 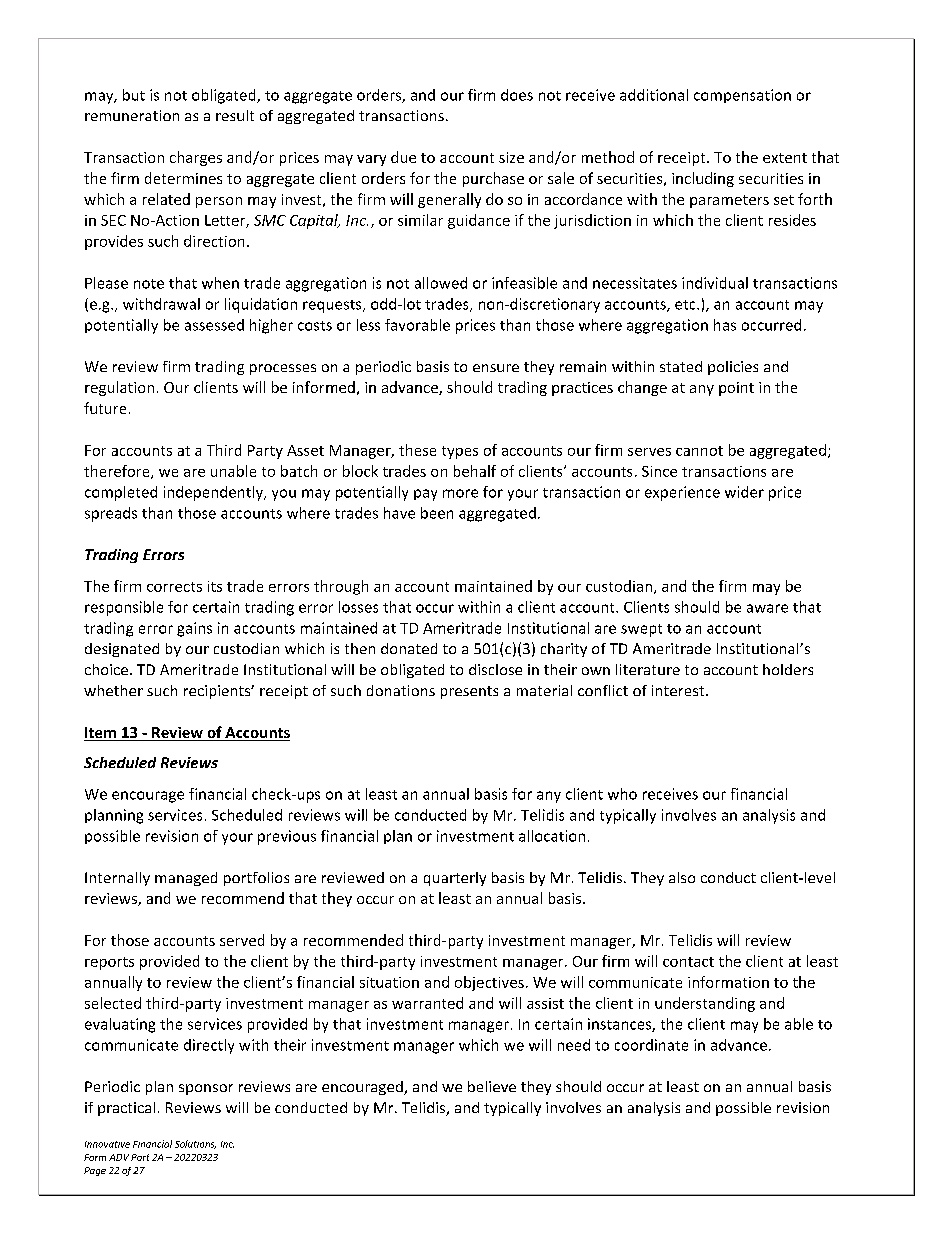 I want to click on charges, so click(x=196, y=158).
